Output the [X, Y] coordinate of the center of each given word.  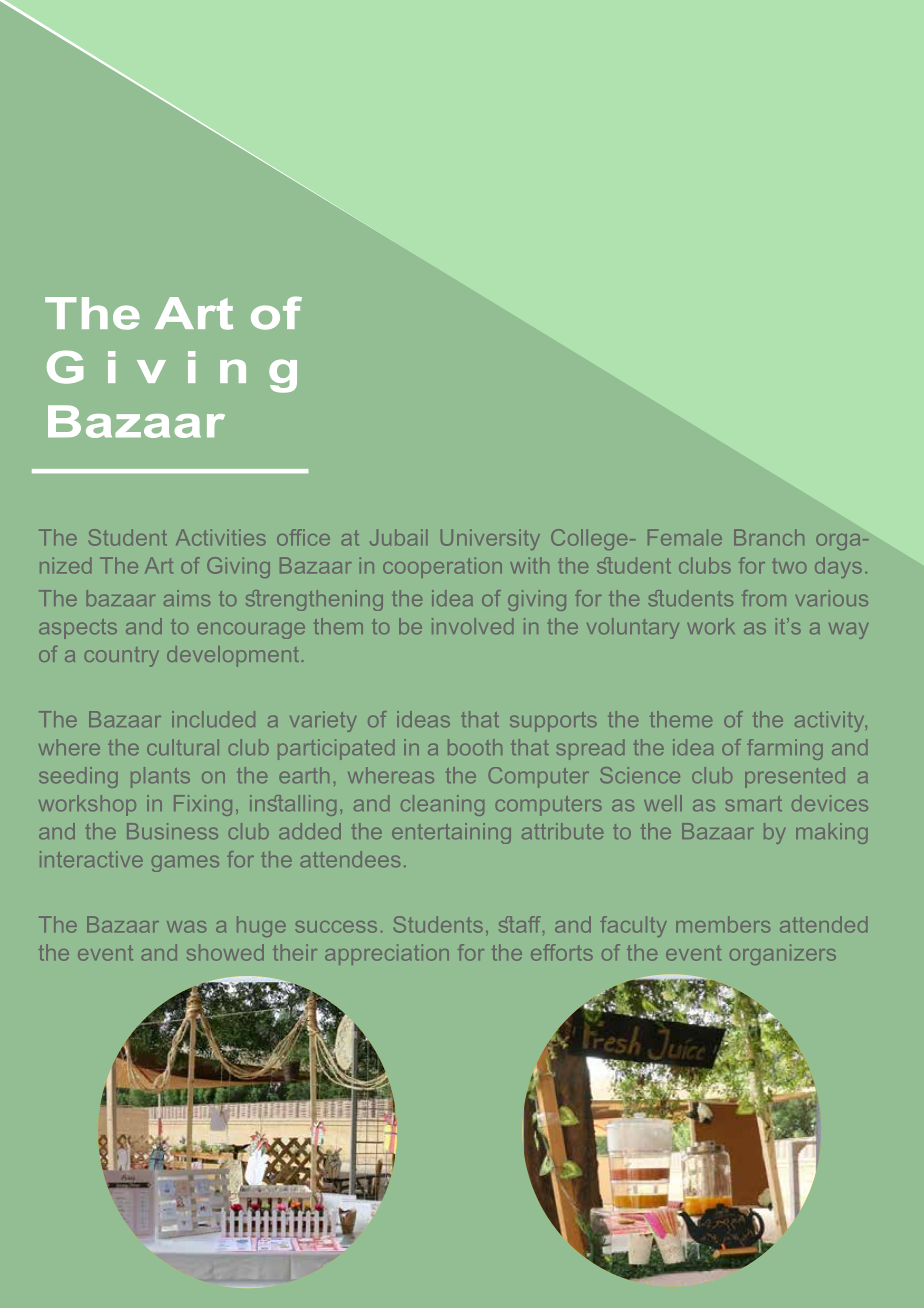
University [490, 539]
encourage [251, 630]
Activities [221, 537]
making [832, 833]
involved [472, 626]
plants [160, 777]
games [185, 863]
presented [795, 777]
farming [785, 749]
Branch [769, 537]
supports [553, 722]
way [848, 630]
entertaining [451, 833]
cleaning [442, 805]
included [213, 719]
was [186, 927]
